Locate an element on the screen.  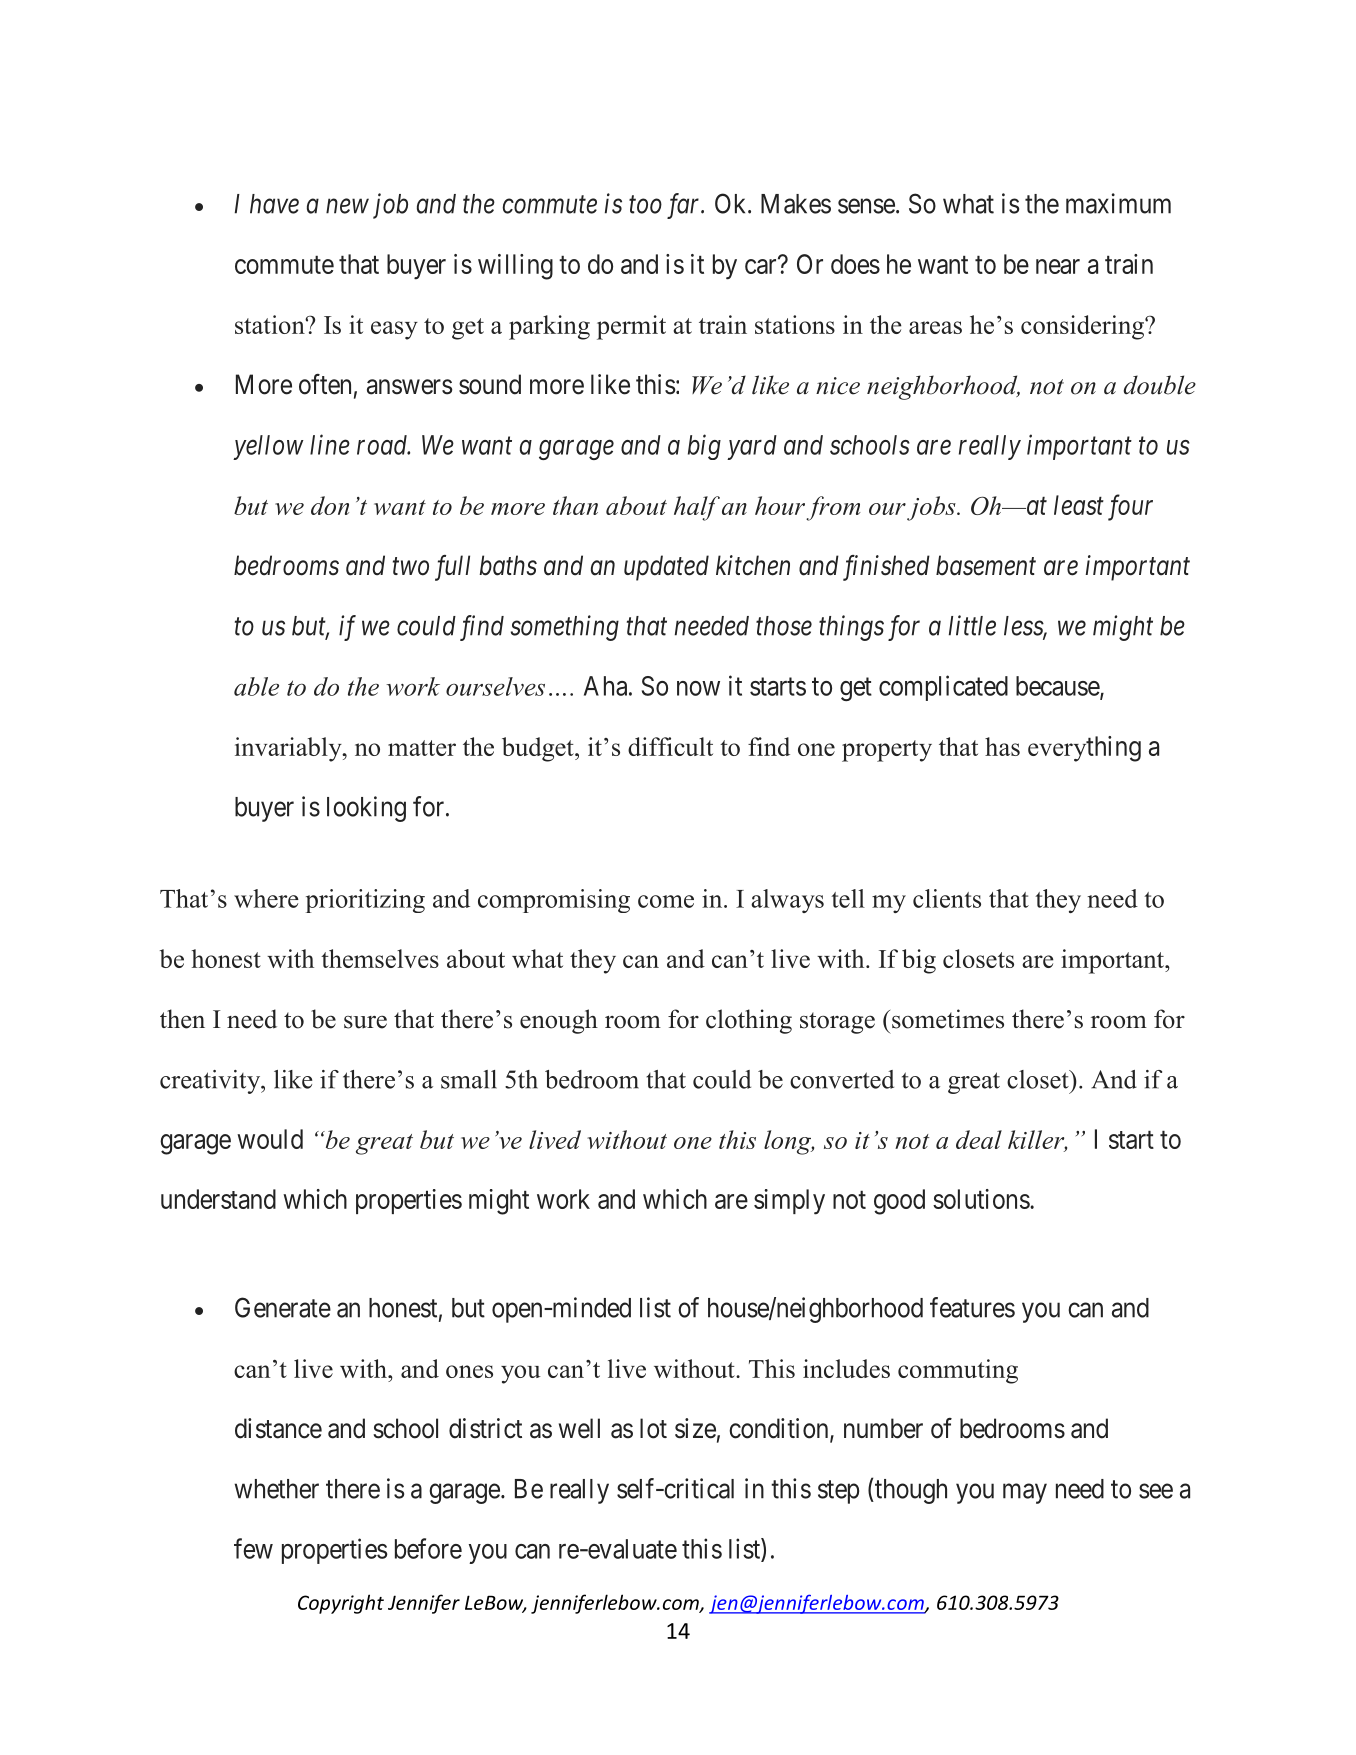
size is located at coordinates (695, 1428).
